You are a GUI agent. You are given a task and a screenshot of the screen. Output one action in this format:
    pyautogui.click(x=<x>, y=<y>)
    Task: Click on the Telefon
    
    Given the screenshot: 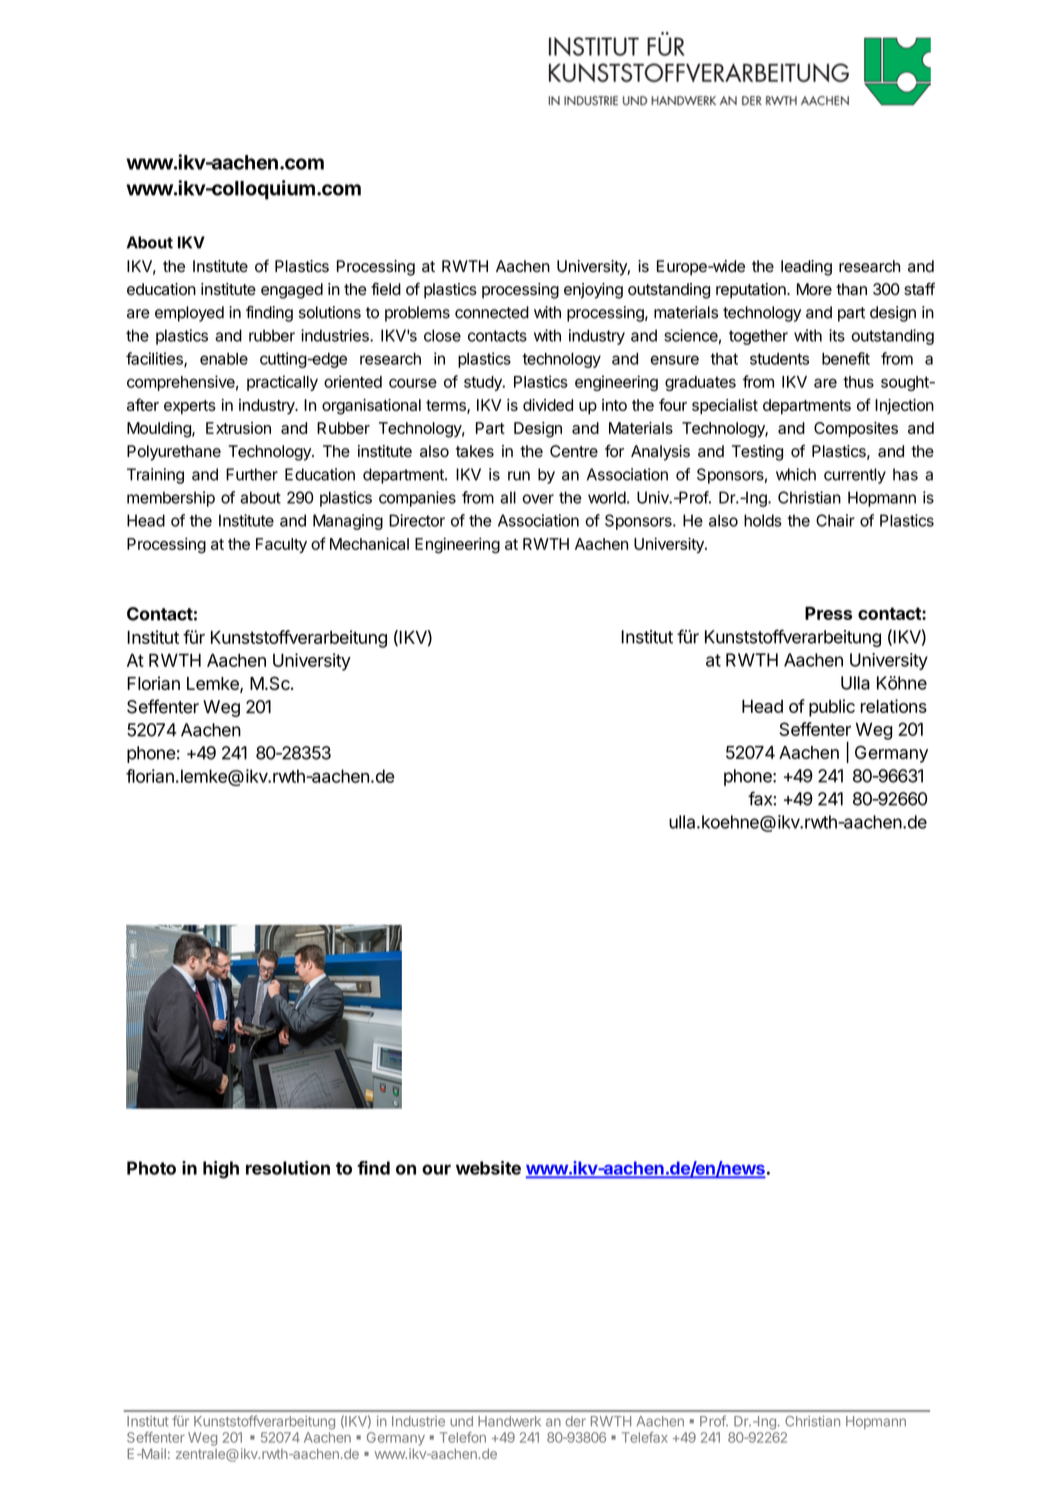 What is the action you would take?
    pyautogui.click(x=463, y=1437)
